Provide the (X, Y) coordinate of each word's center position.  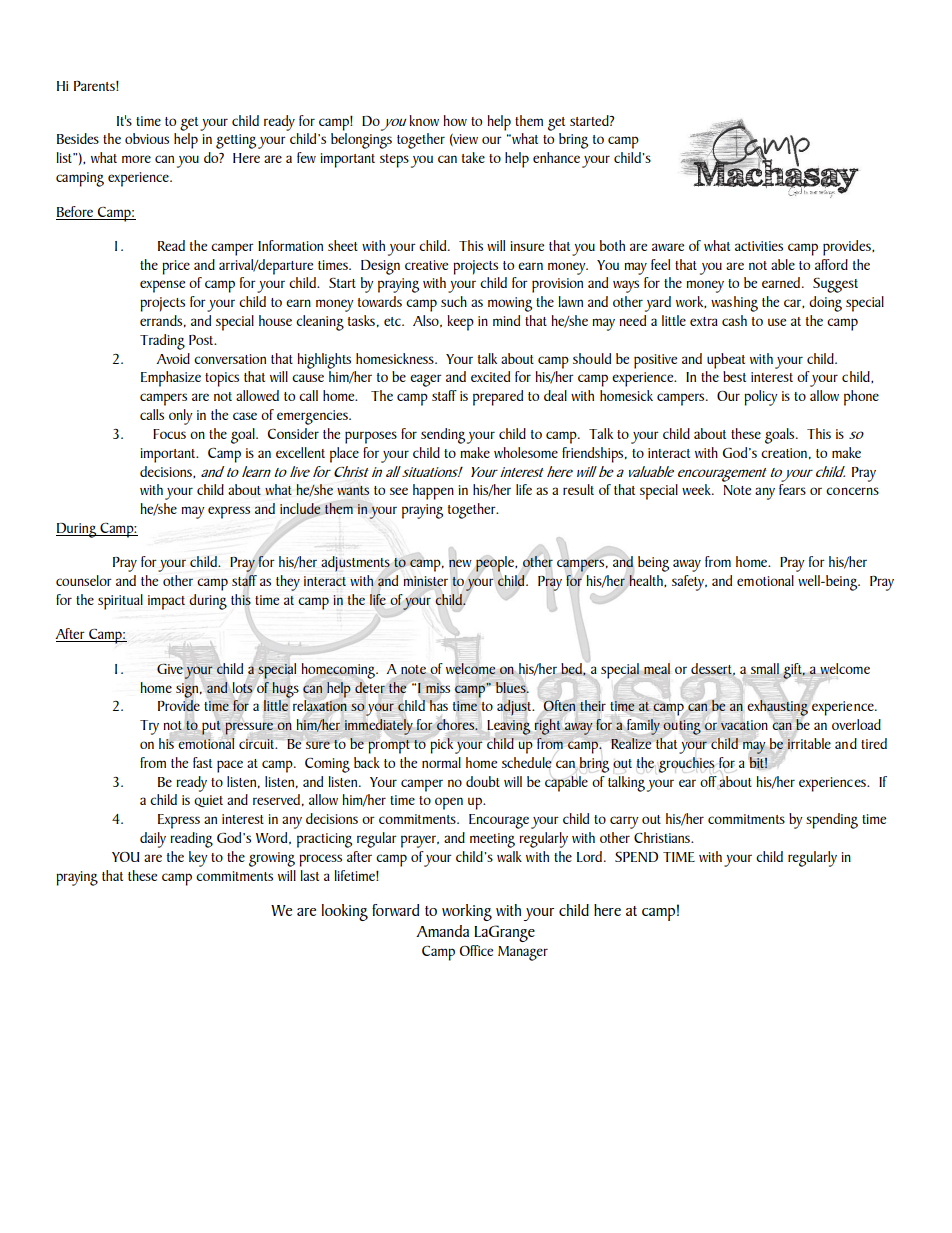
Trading (162, 342)
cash (734, 320)
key (198, 859)
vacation (744, 725)
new (460, 563)
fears (792, 489)
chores (457, 724)
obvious (147, 138)
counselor (84, 580)
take (473, 157)
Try (149, 727)
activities (759, 246)
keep (460, 323)
